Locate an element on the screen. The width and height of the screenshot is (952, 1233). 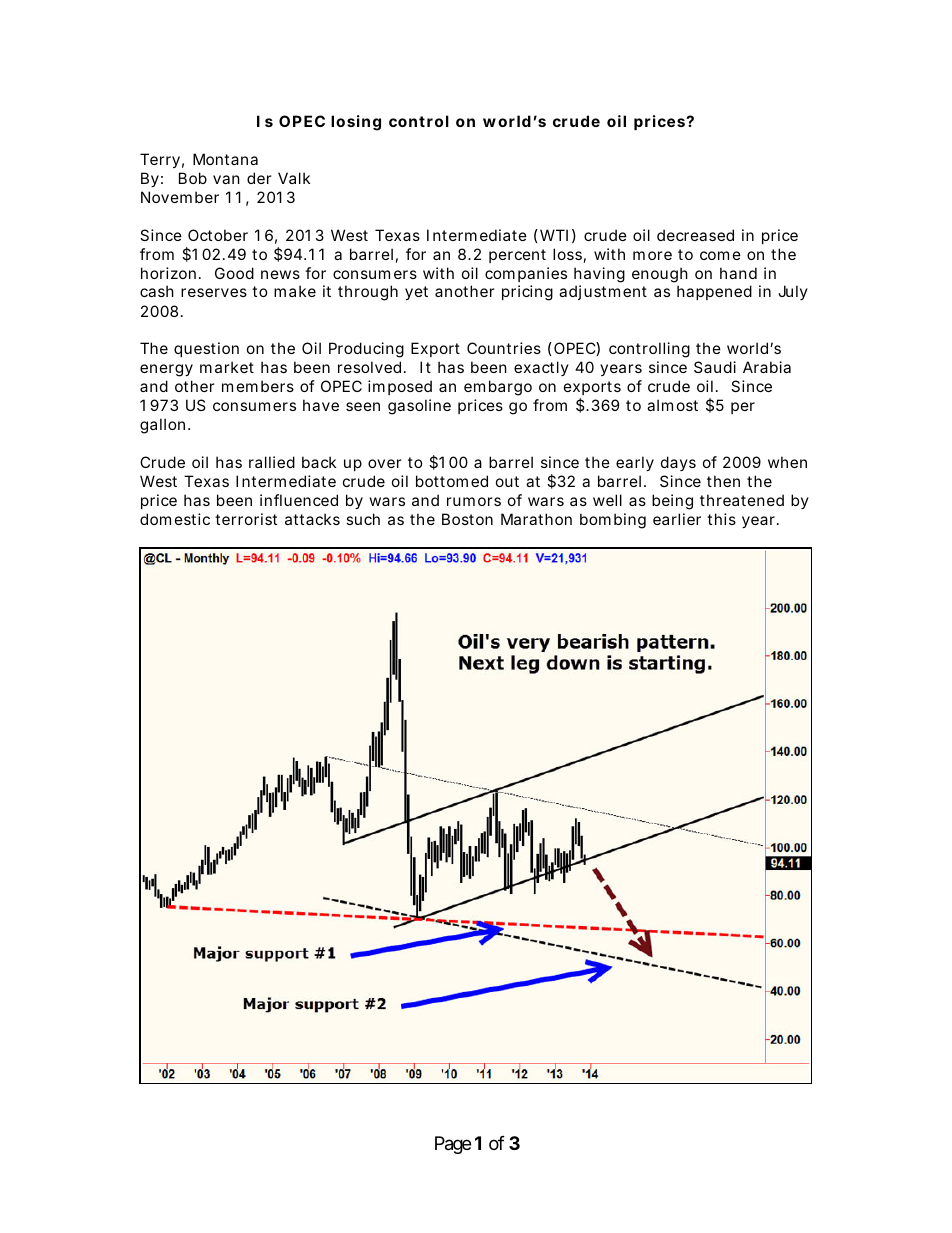
terrorist is located at coordinates (246, 519).
